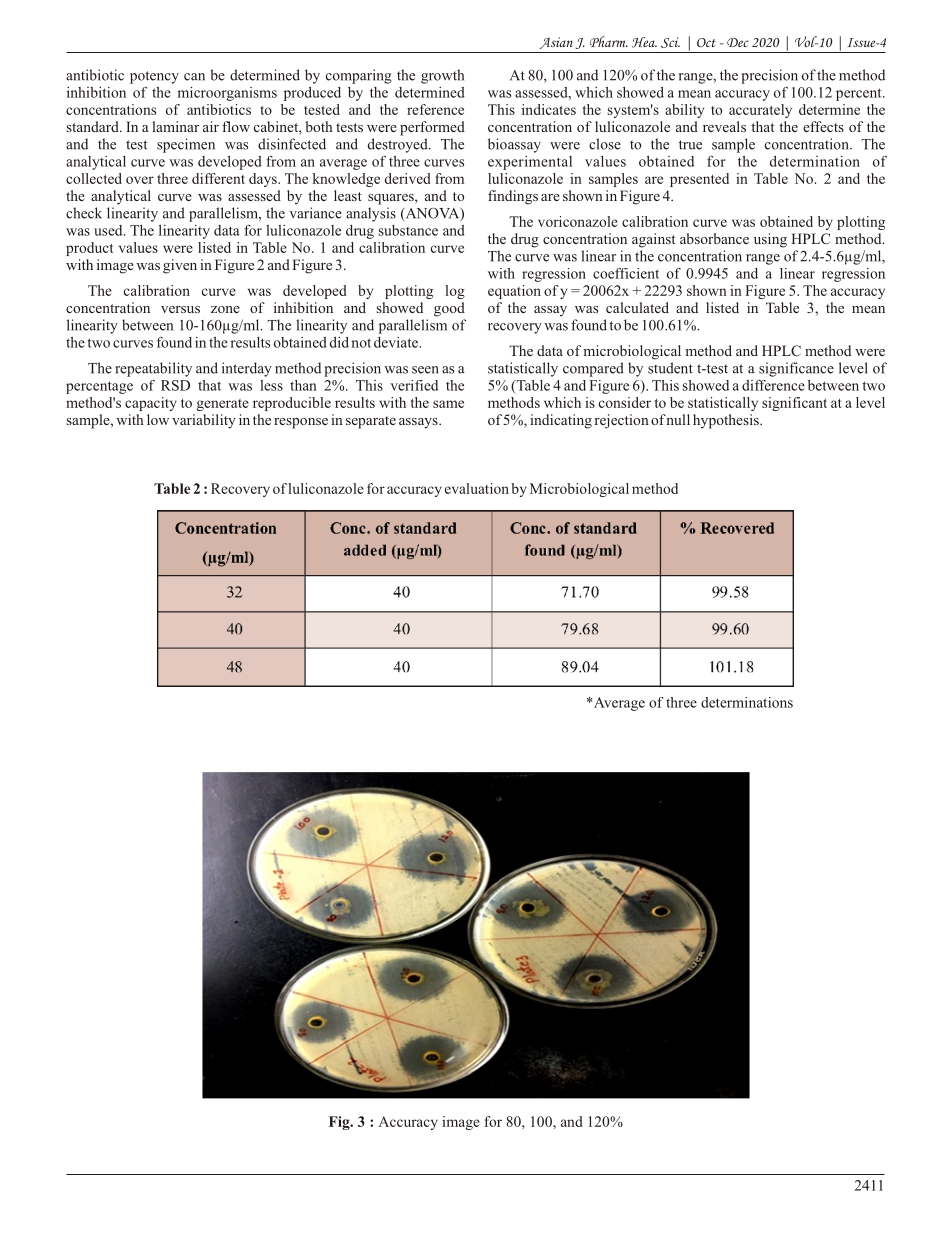 The image size is (952, 1233). What do you see at coordinates (399, 145) in the page?
I see `destroyed` at bounding box center [399, 145].
